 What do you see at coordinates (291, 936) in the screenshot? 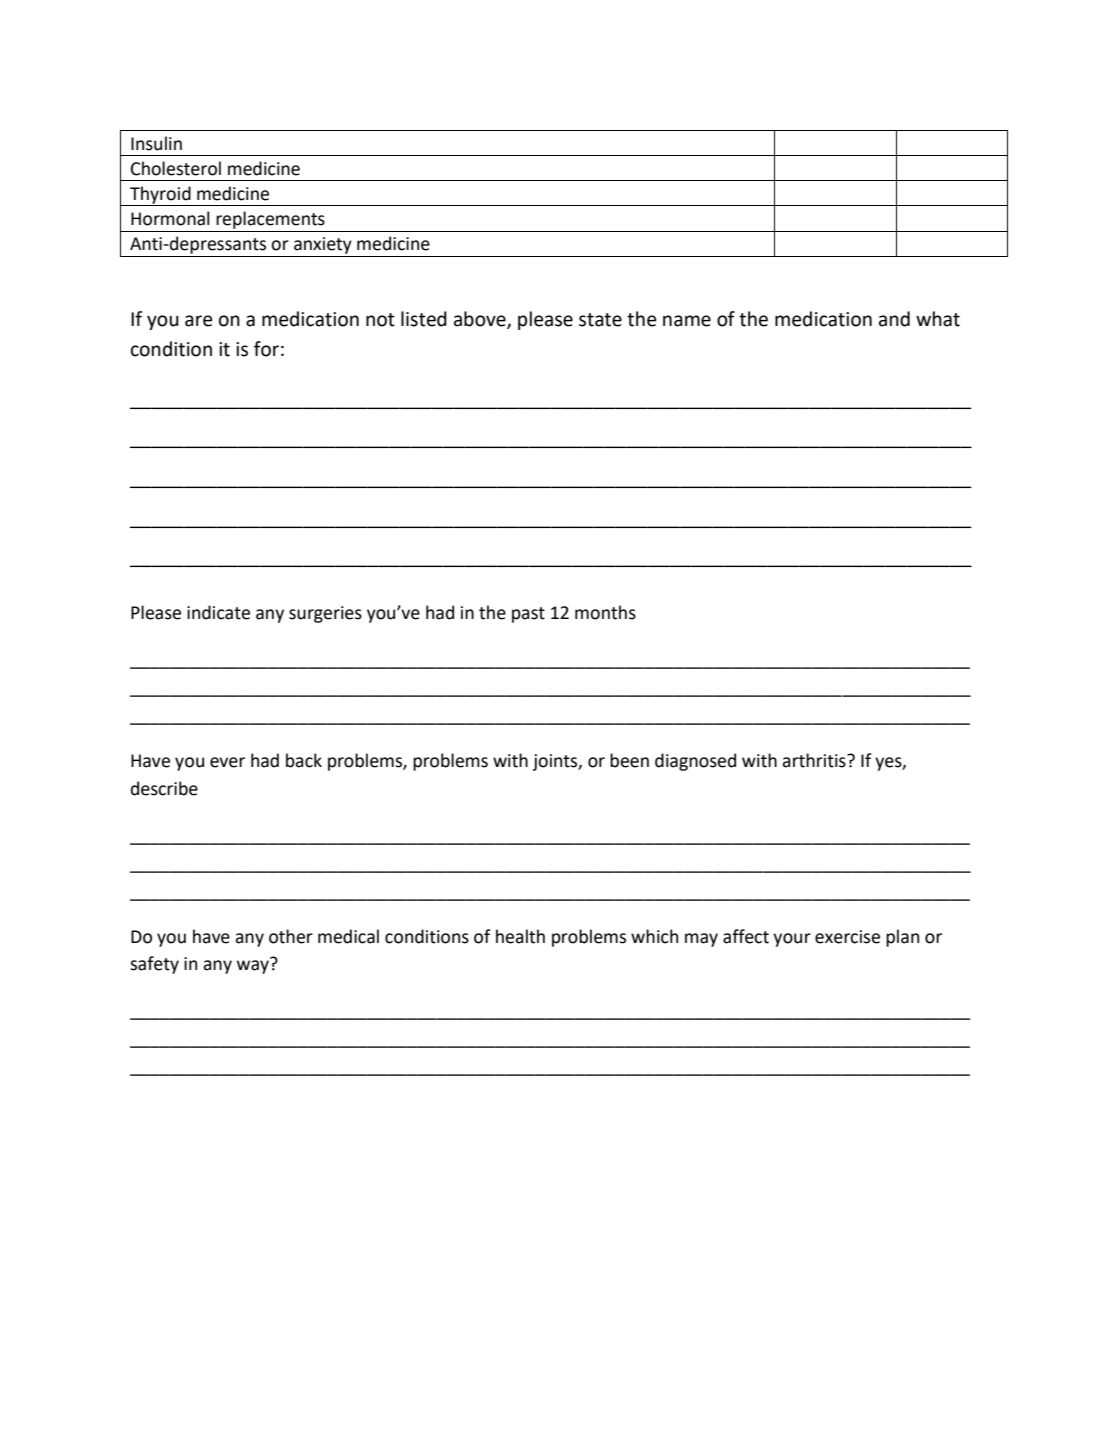
I see `other` at bounding box center [291, 936].
